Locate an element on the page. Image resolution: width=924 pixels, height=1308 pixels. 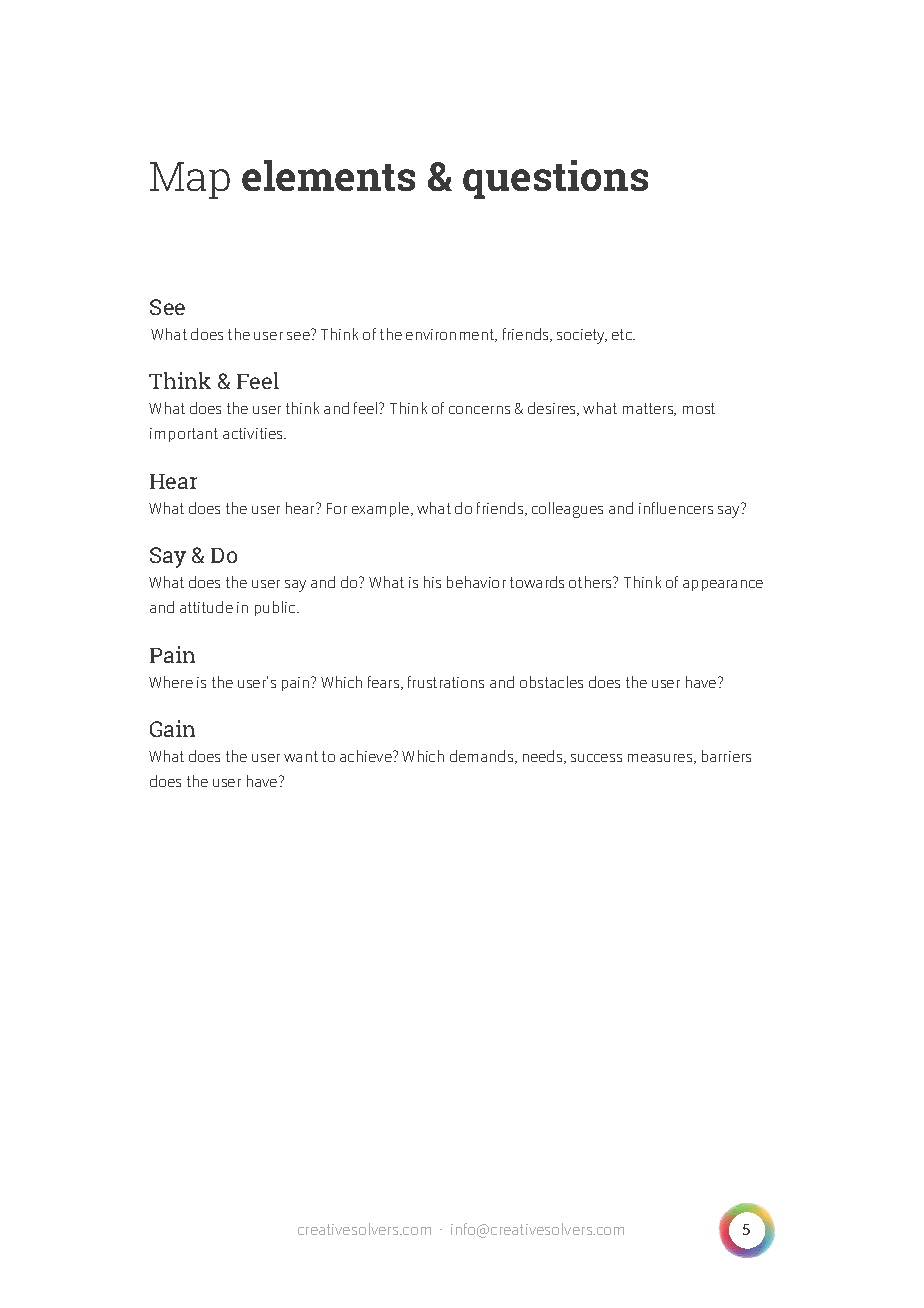
questions is located at coordinates (555, 179).
